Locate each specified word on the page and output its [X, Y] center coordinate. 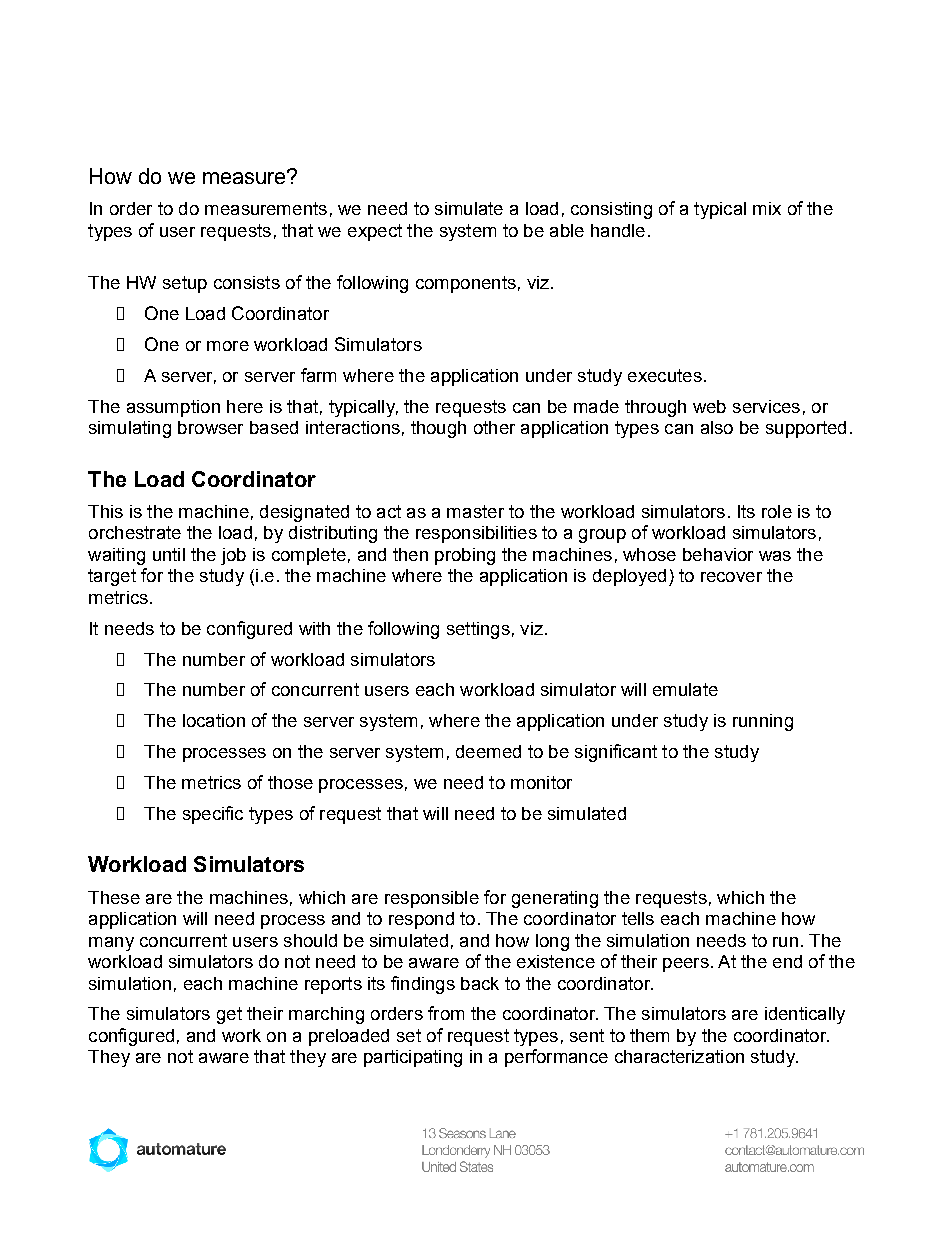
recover [731, 577]
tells [638, 918]
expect [375, 232]
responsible [432, 899]
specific [213, 815]
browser [210, 427]
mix [767, 208]
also [717, 427]
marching [326, 1015]
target [112, 577]
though [438, 429]
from [446, 1013]
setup [185, 284]
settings [478, 630]
